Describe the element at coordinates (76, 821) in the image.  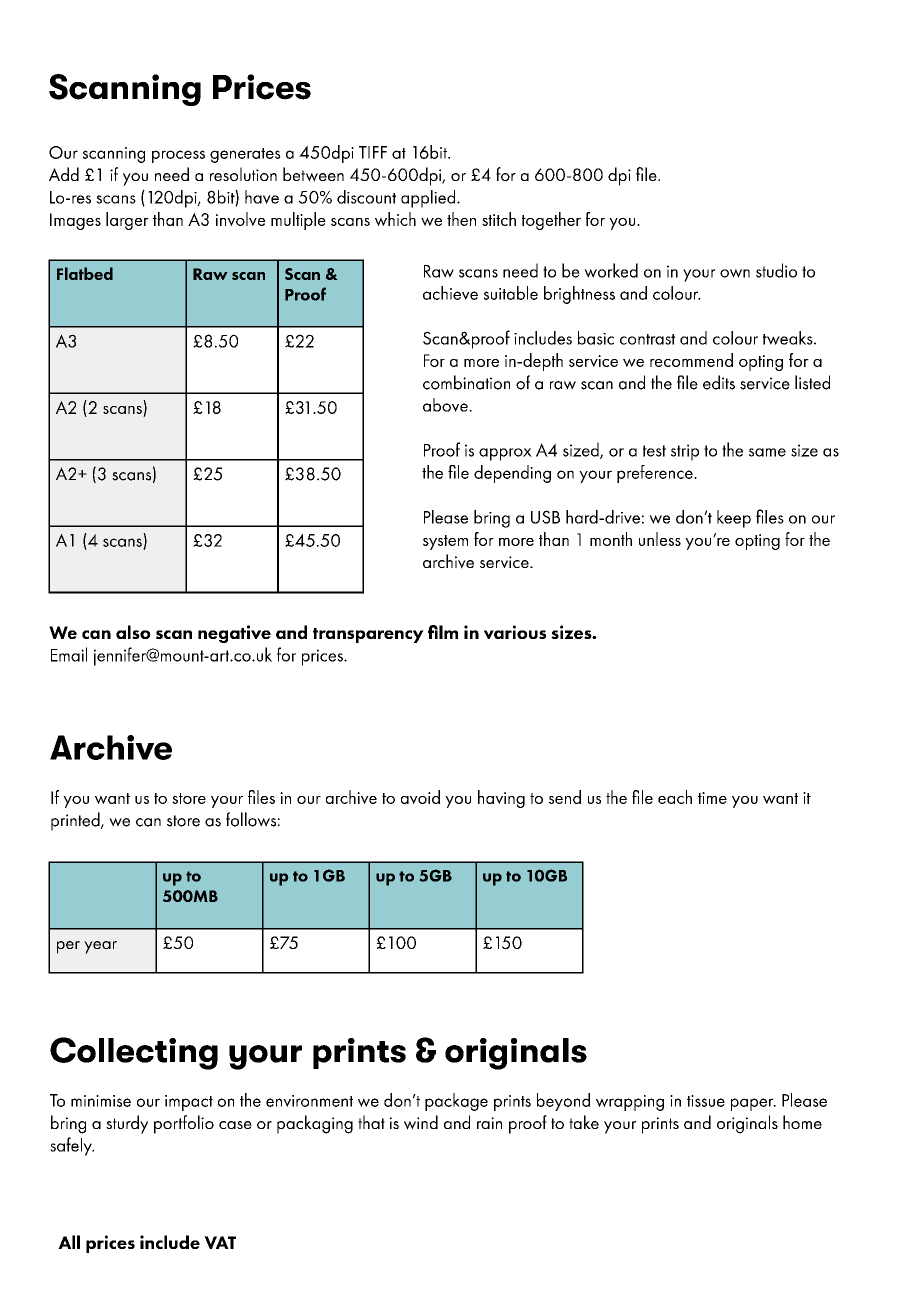
I see `printed` at that location.
